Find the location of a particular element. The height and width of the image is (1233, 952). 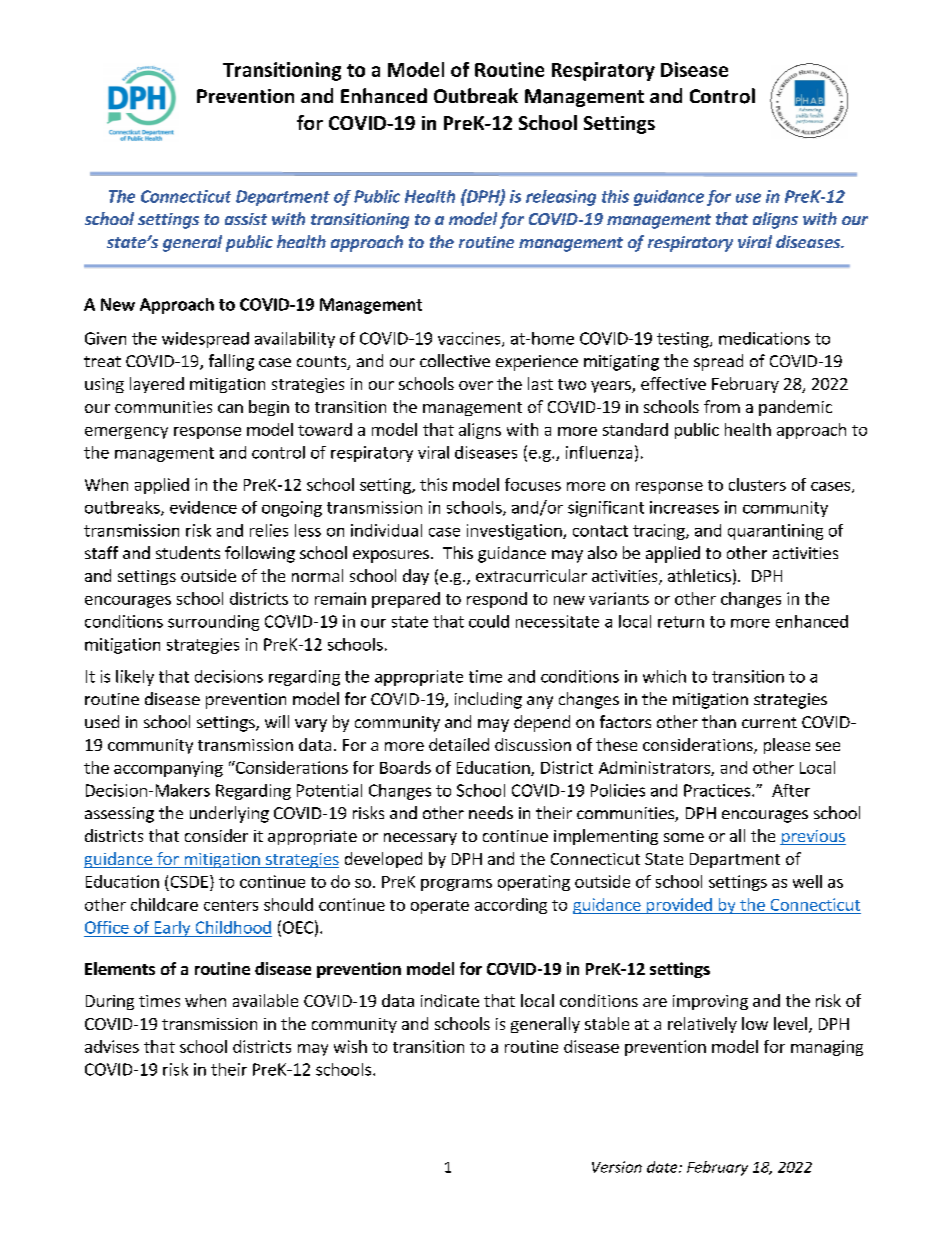

advises is located at coordinates (112, 1046).
